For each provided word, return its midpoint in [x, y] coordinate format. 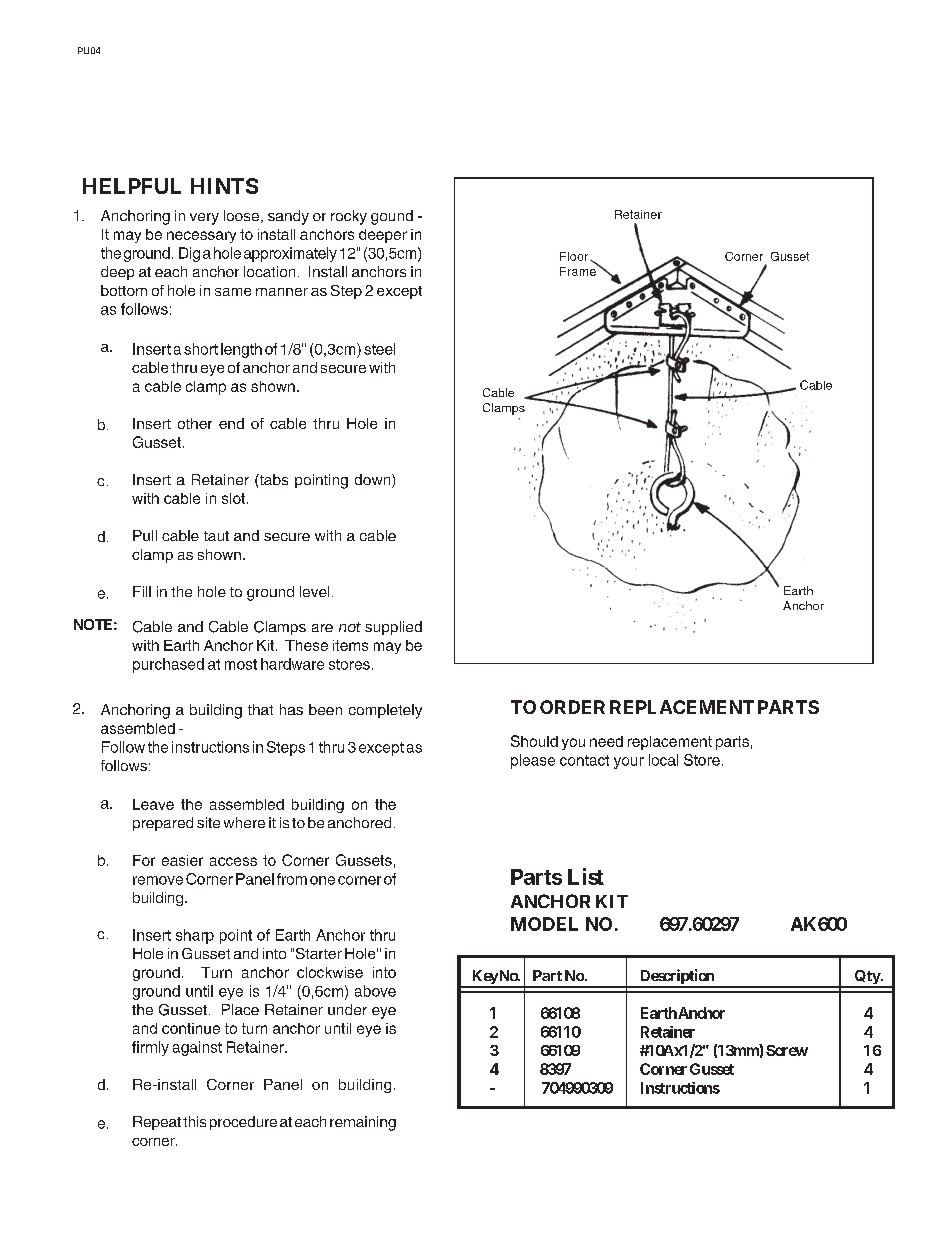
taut [216, 536]
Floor [575, 256]
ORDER [572, 707]
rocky [349, 217]
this [194, 1121]
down [374, 481]
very [204, 219]
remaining [363, 1123]
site [208, 822]
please [533, 761]
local [663, 760]
